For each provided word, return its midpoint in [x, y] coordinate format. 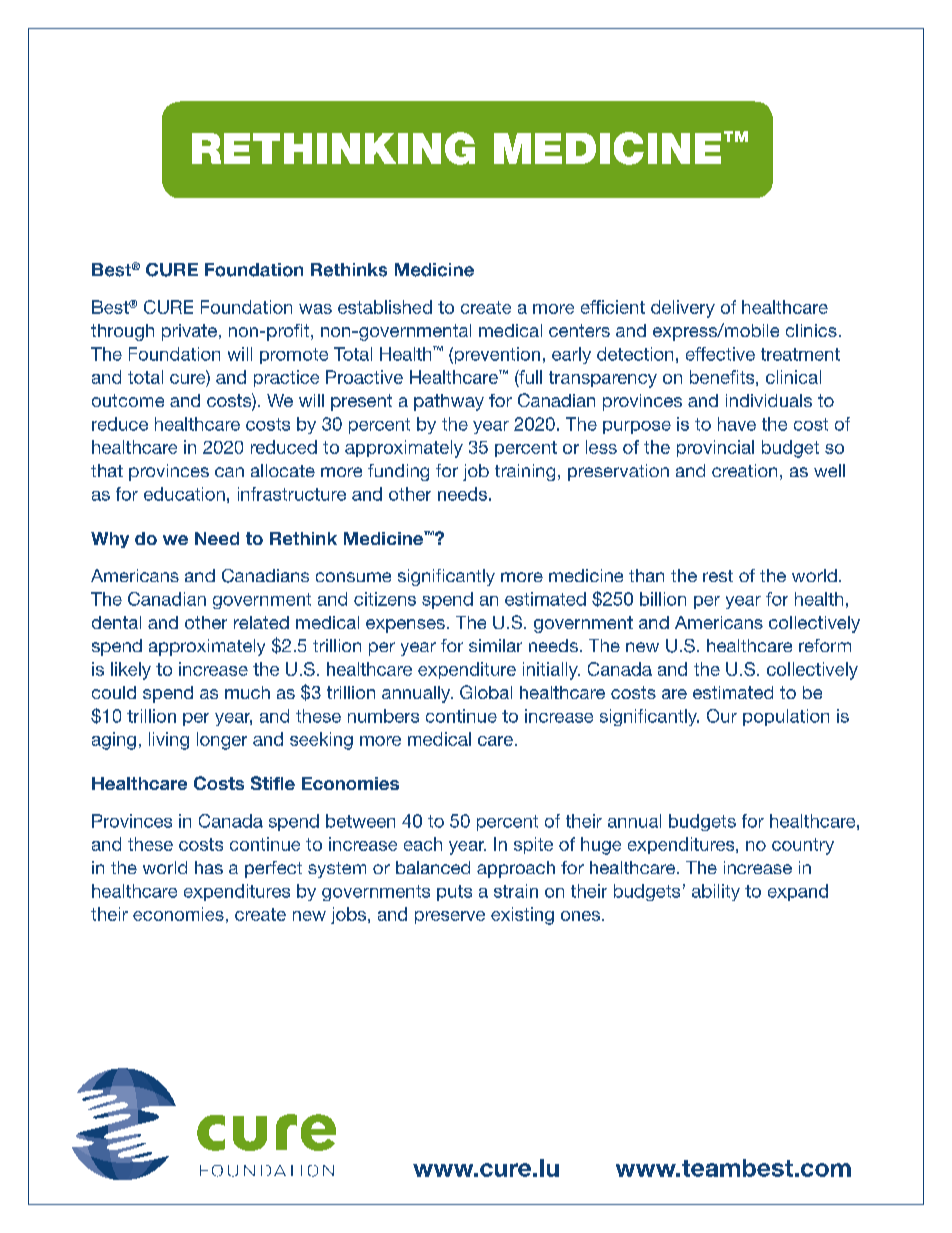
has [209, 867]
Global [486, 692]
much [247, 692]
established [385, 307]
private [189, 332]
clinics [811, 330]
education [184, 494]
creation [744, 470]
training [525, 472]
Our [722, 716]
